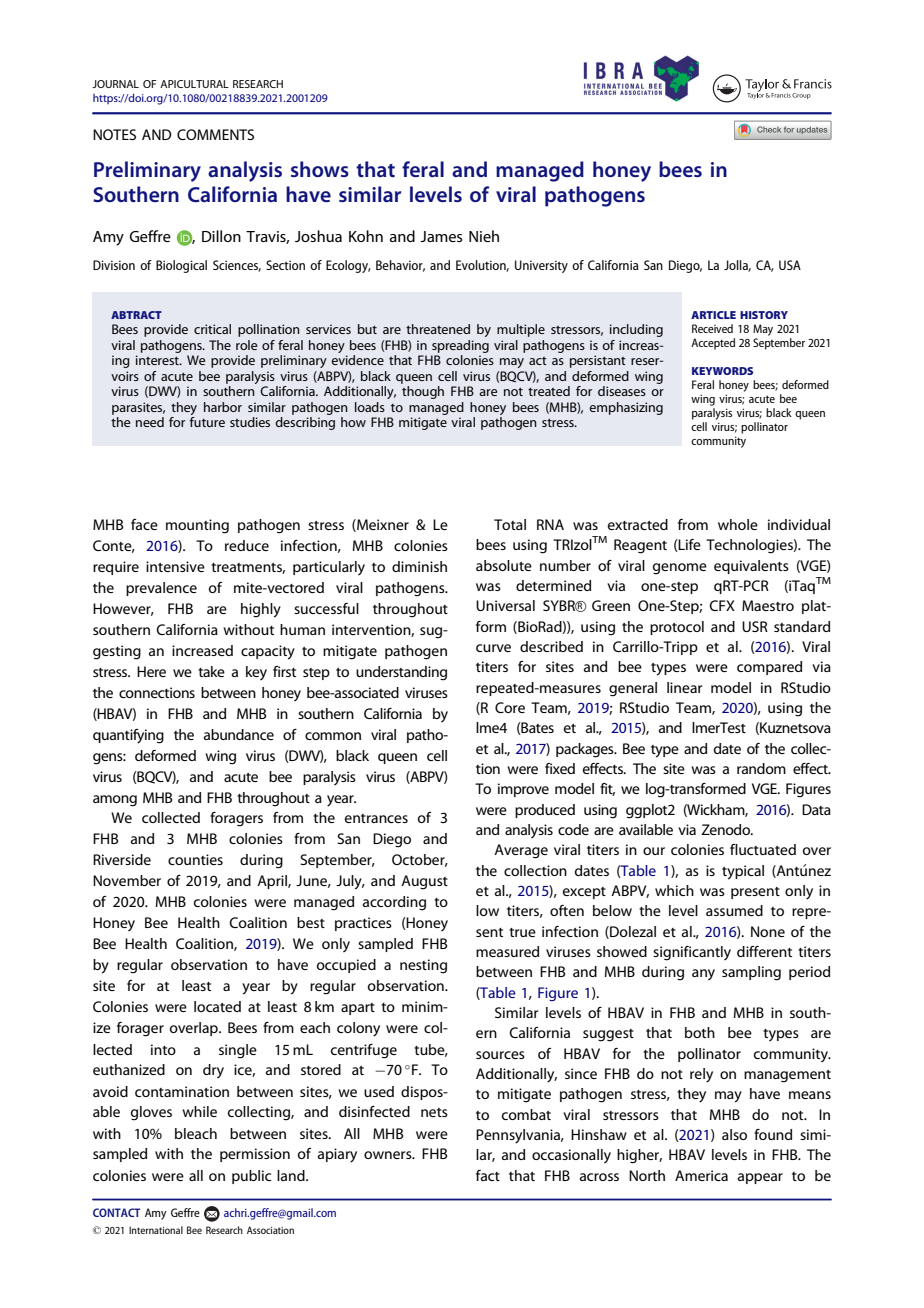 Image resolution: width=924 pixels, height=1308 pixels. What do you see at coordinates (239, 734) in the image?
I see `abundance` at bounding box center [239, 734].
